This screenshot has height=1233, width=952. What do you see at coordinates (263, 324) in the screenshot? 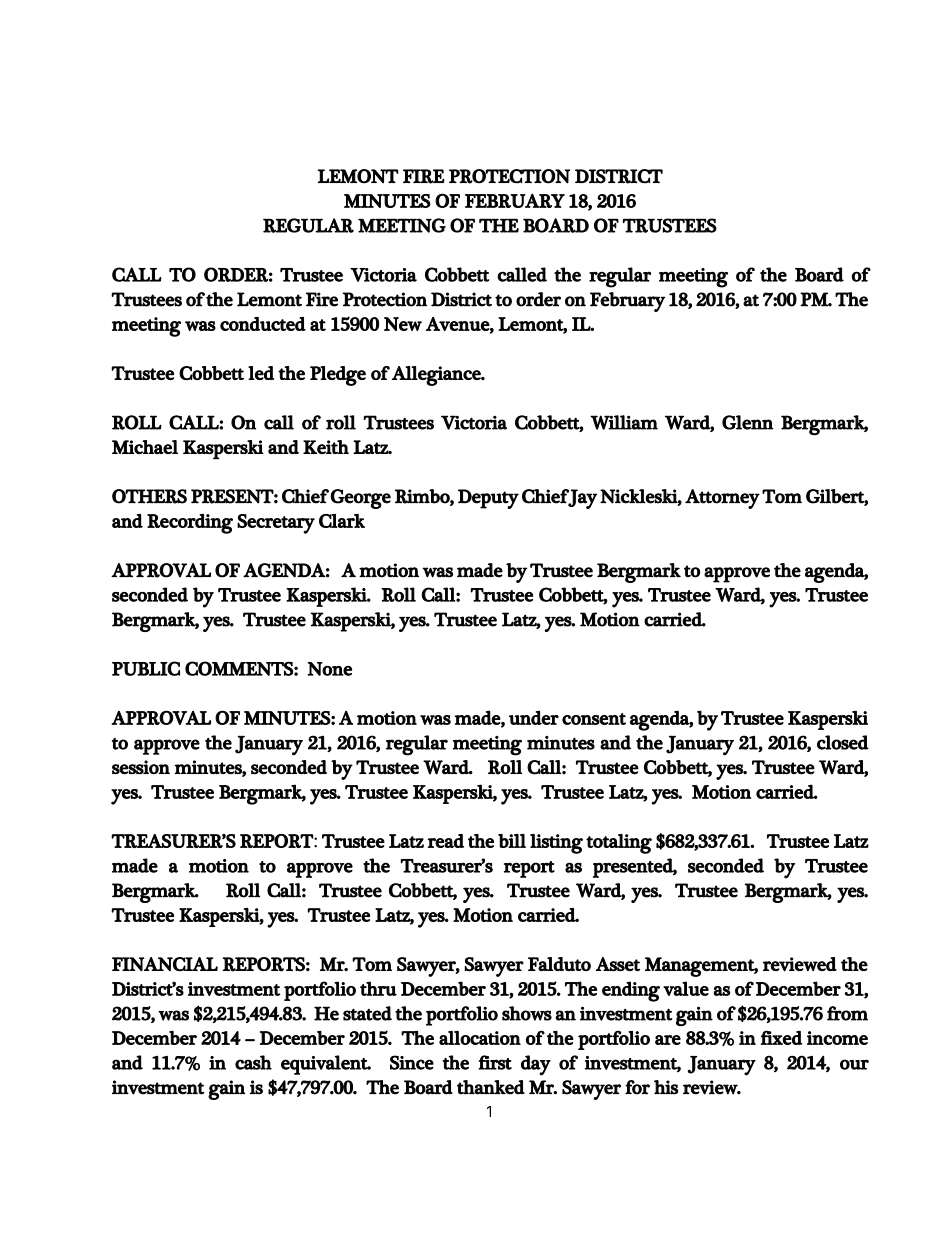
I see `conducted` at bounding box center [263, 324].
